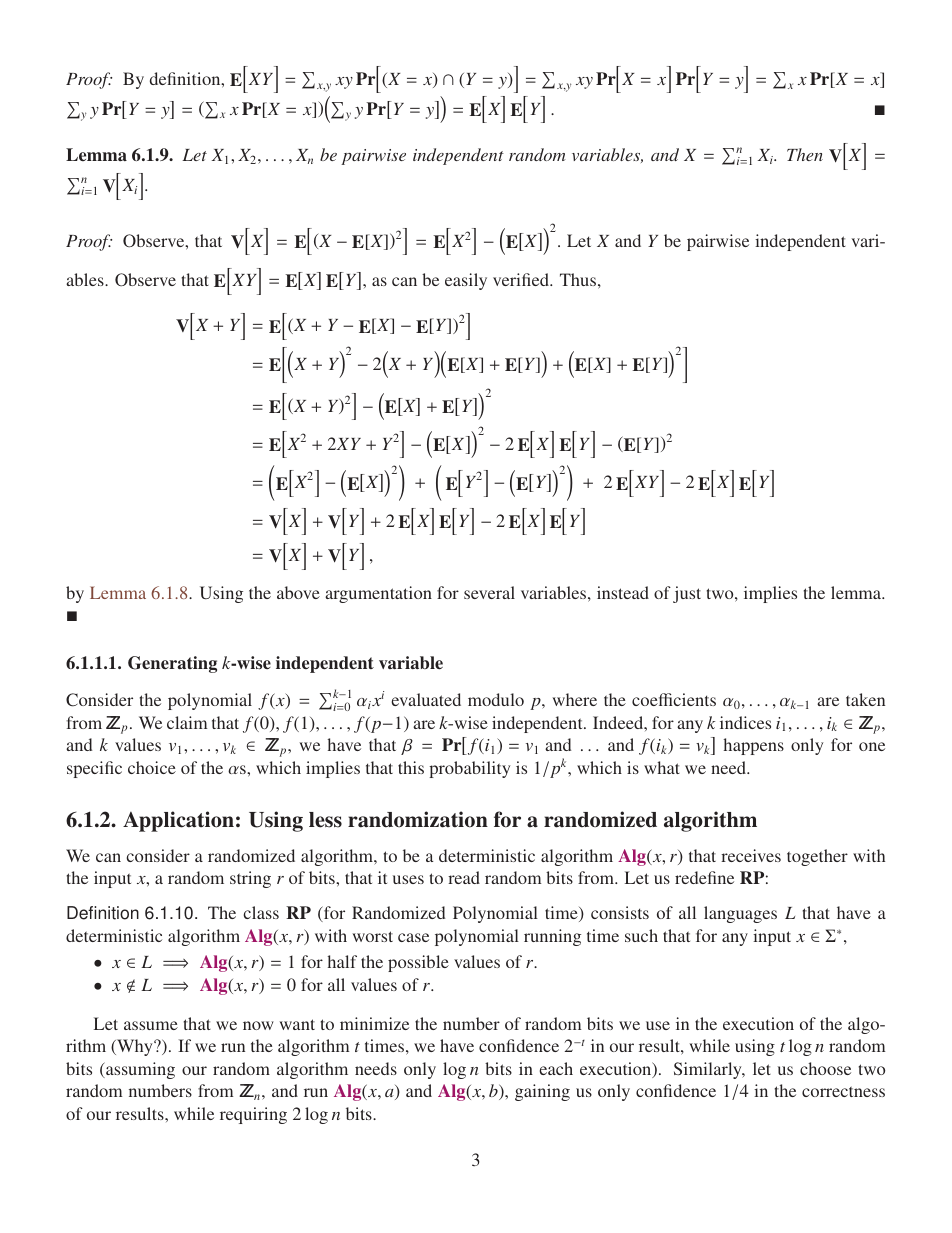 This document has height=1233, width=952. Describe the element at coordinates (687, 594) in the document. I see `just` at that location.
